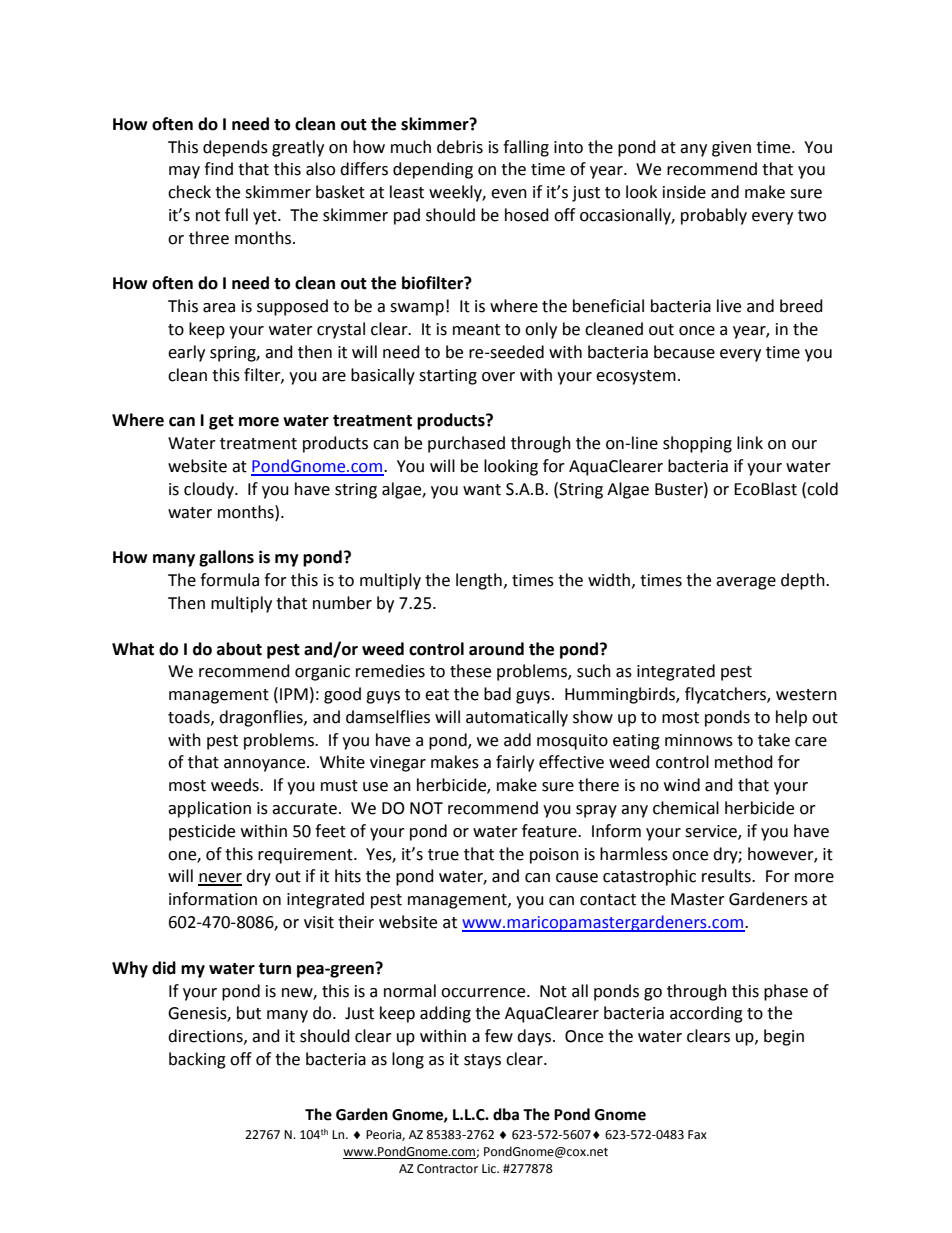 This image has height=1233, width=952. Describe the element at coordinates (210, 490) in the image. I see `cloudy` at that location.
